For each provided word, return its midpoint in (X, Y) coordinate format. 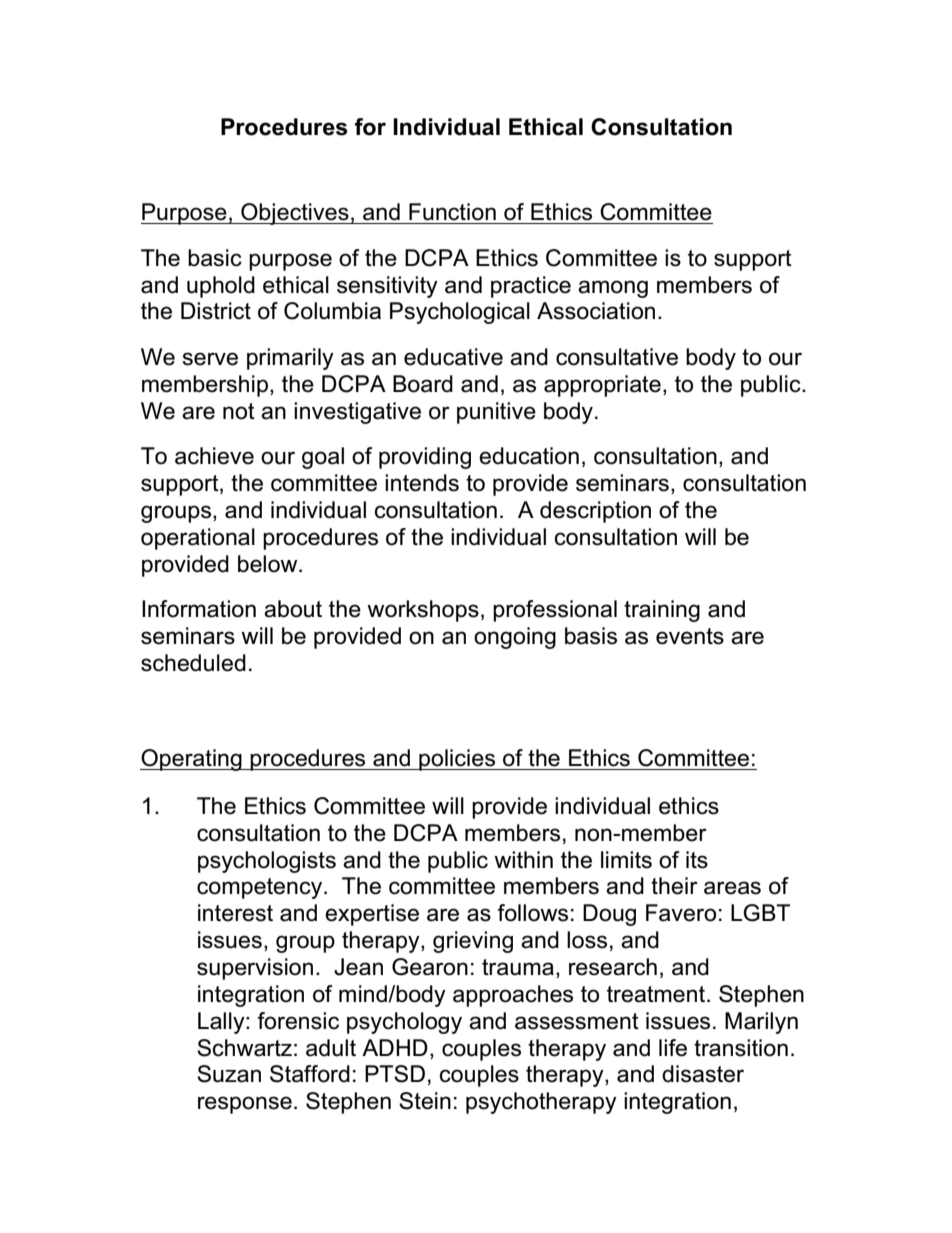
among (613, 289)
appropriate (602, 386)
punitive (496, 413)
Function (452, 212)
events (690, 636)
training (662, 611)
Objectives (295, 214)
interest (235, 913)
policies (457, 760)
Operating (192, 760)
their (674, 886)
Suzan (229, 1074)
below (269, 564)
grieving (473, 942)
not (239, 411)
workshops (423, 611)
